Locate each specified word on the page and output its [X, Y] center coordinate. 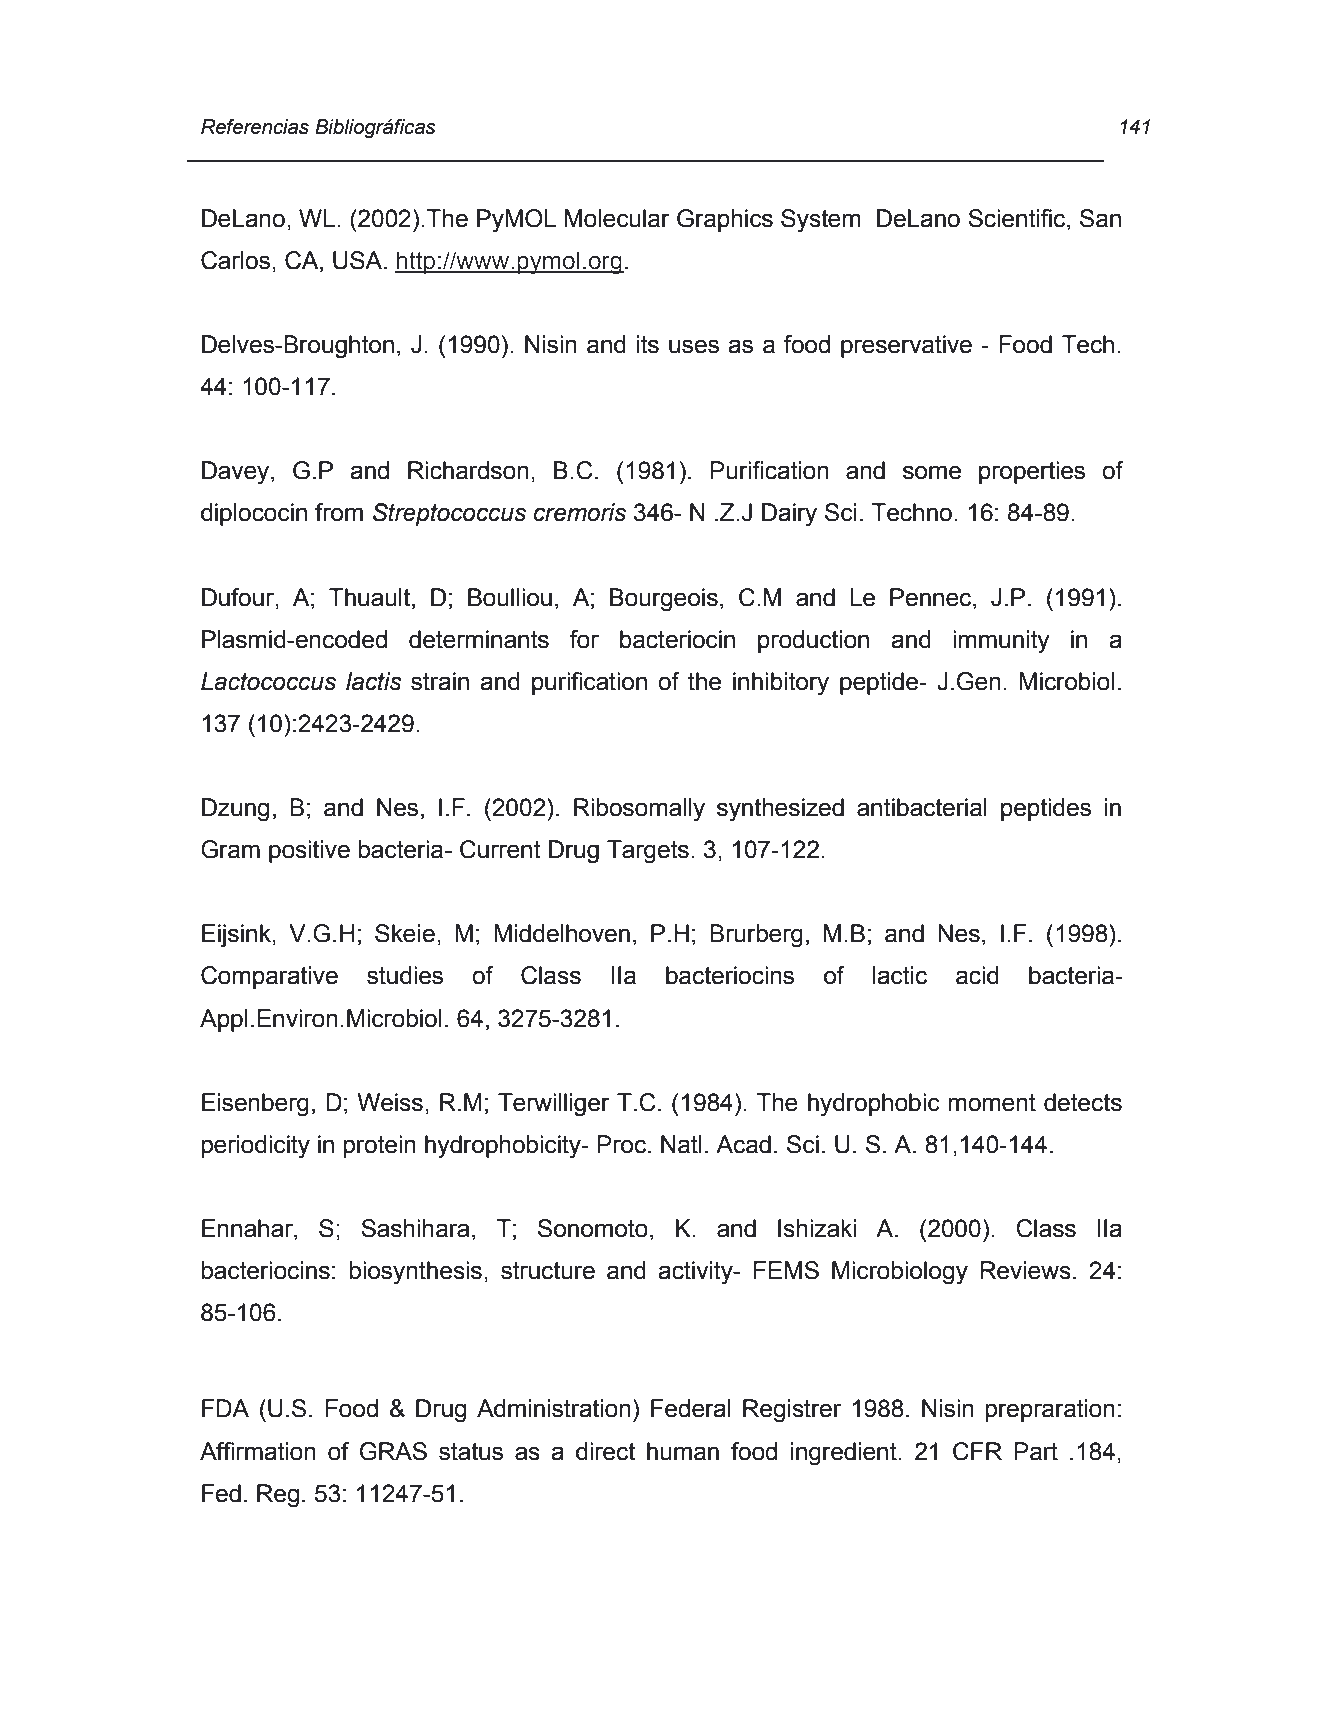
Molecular [617, 218]
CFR [977, 1451]
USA [359, 260]
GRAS [393, 1451]
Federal [691, 1408]
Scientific [1018, 218]
